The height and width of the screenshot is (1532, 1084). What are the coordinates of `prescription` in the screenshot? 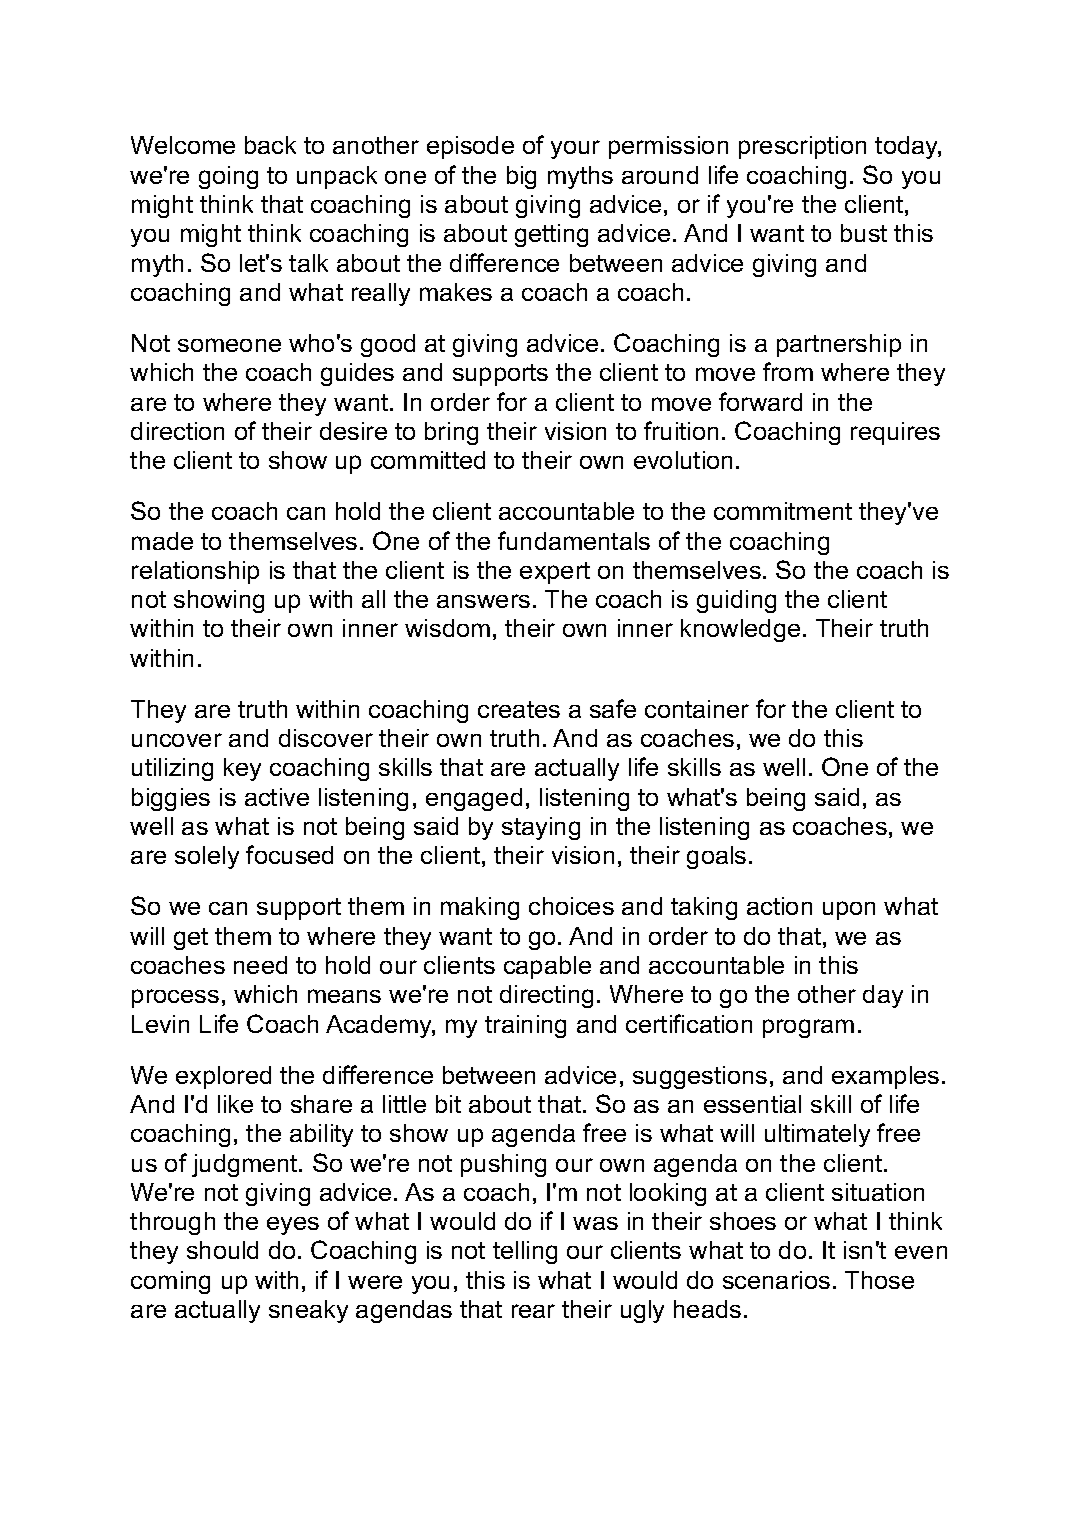 It's located at (802, 147).
